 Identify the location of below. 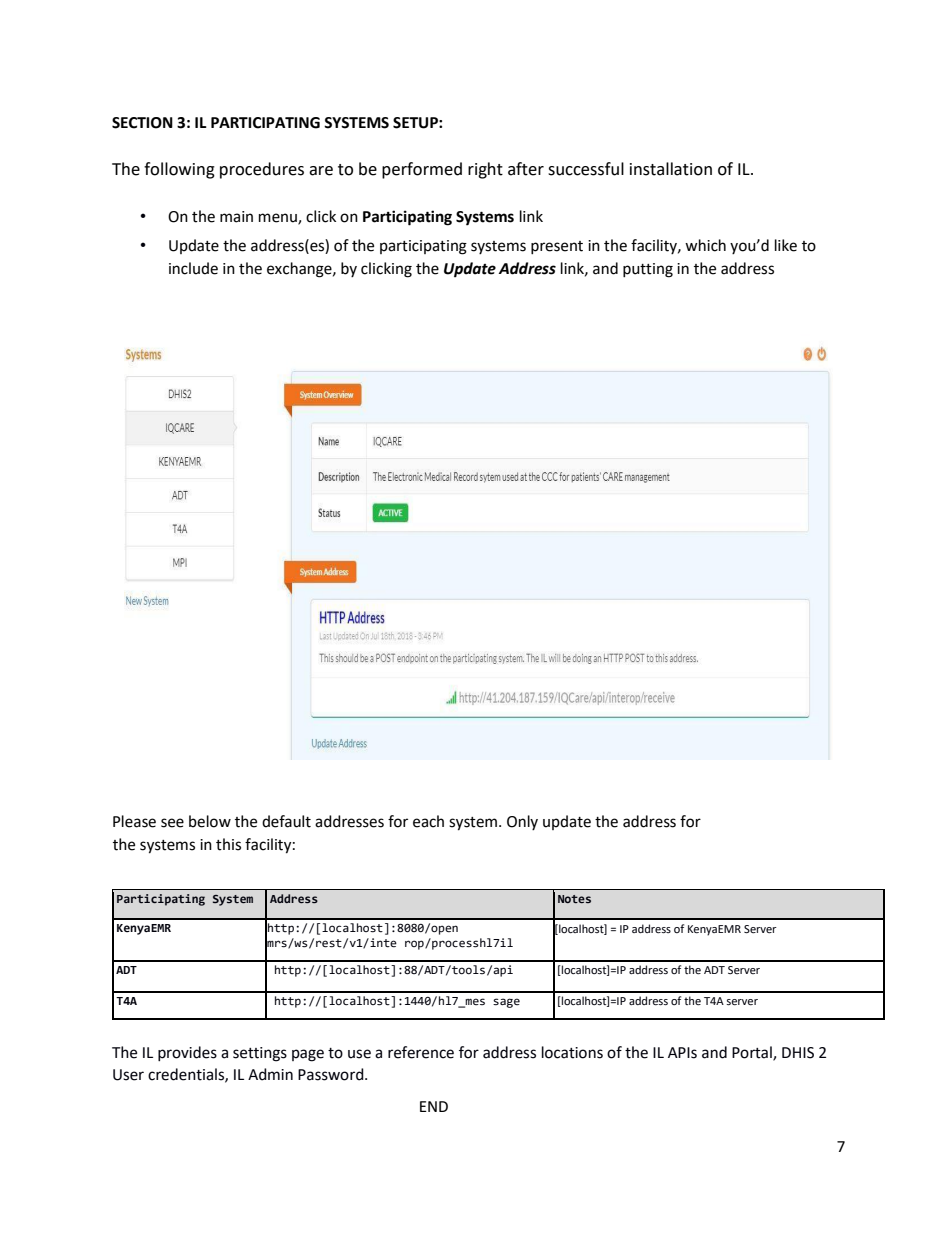
(210, 821).
